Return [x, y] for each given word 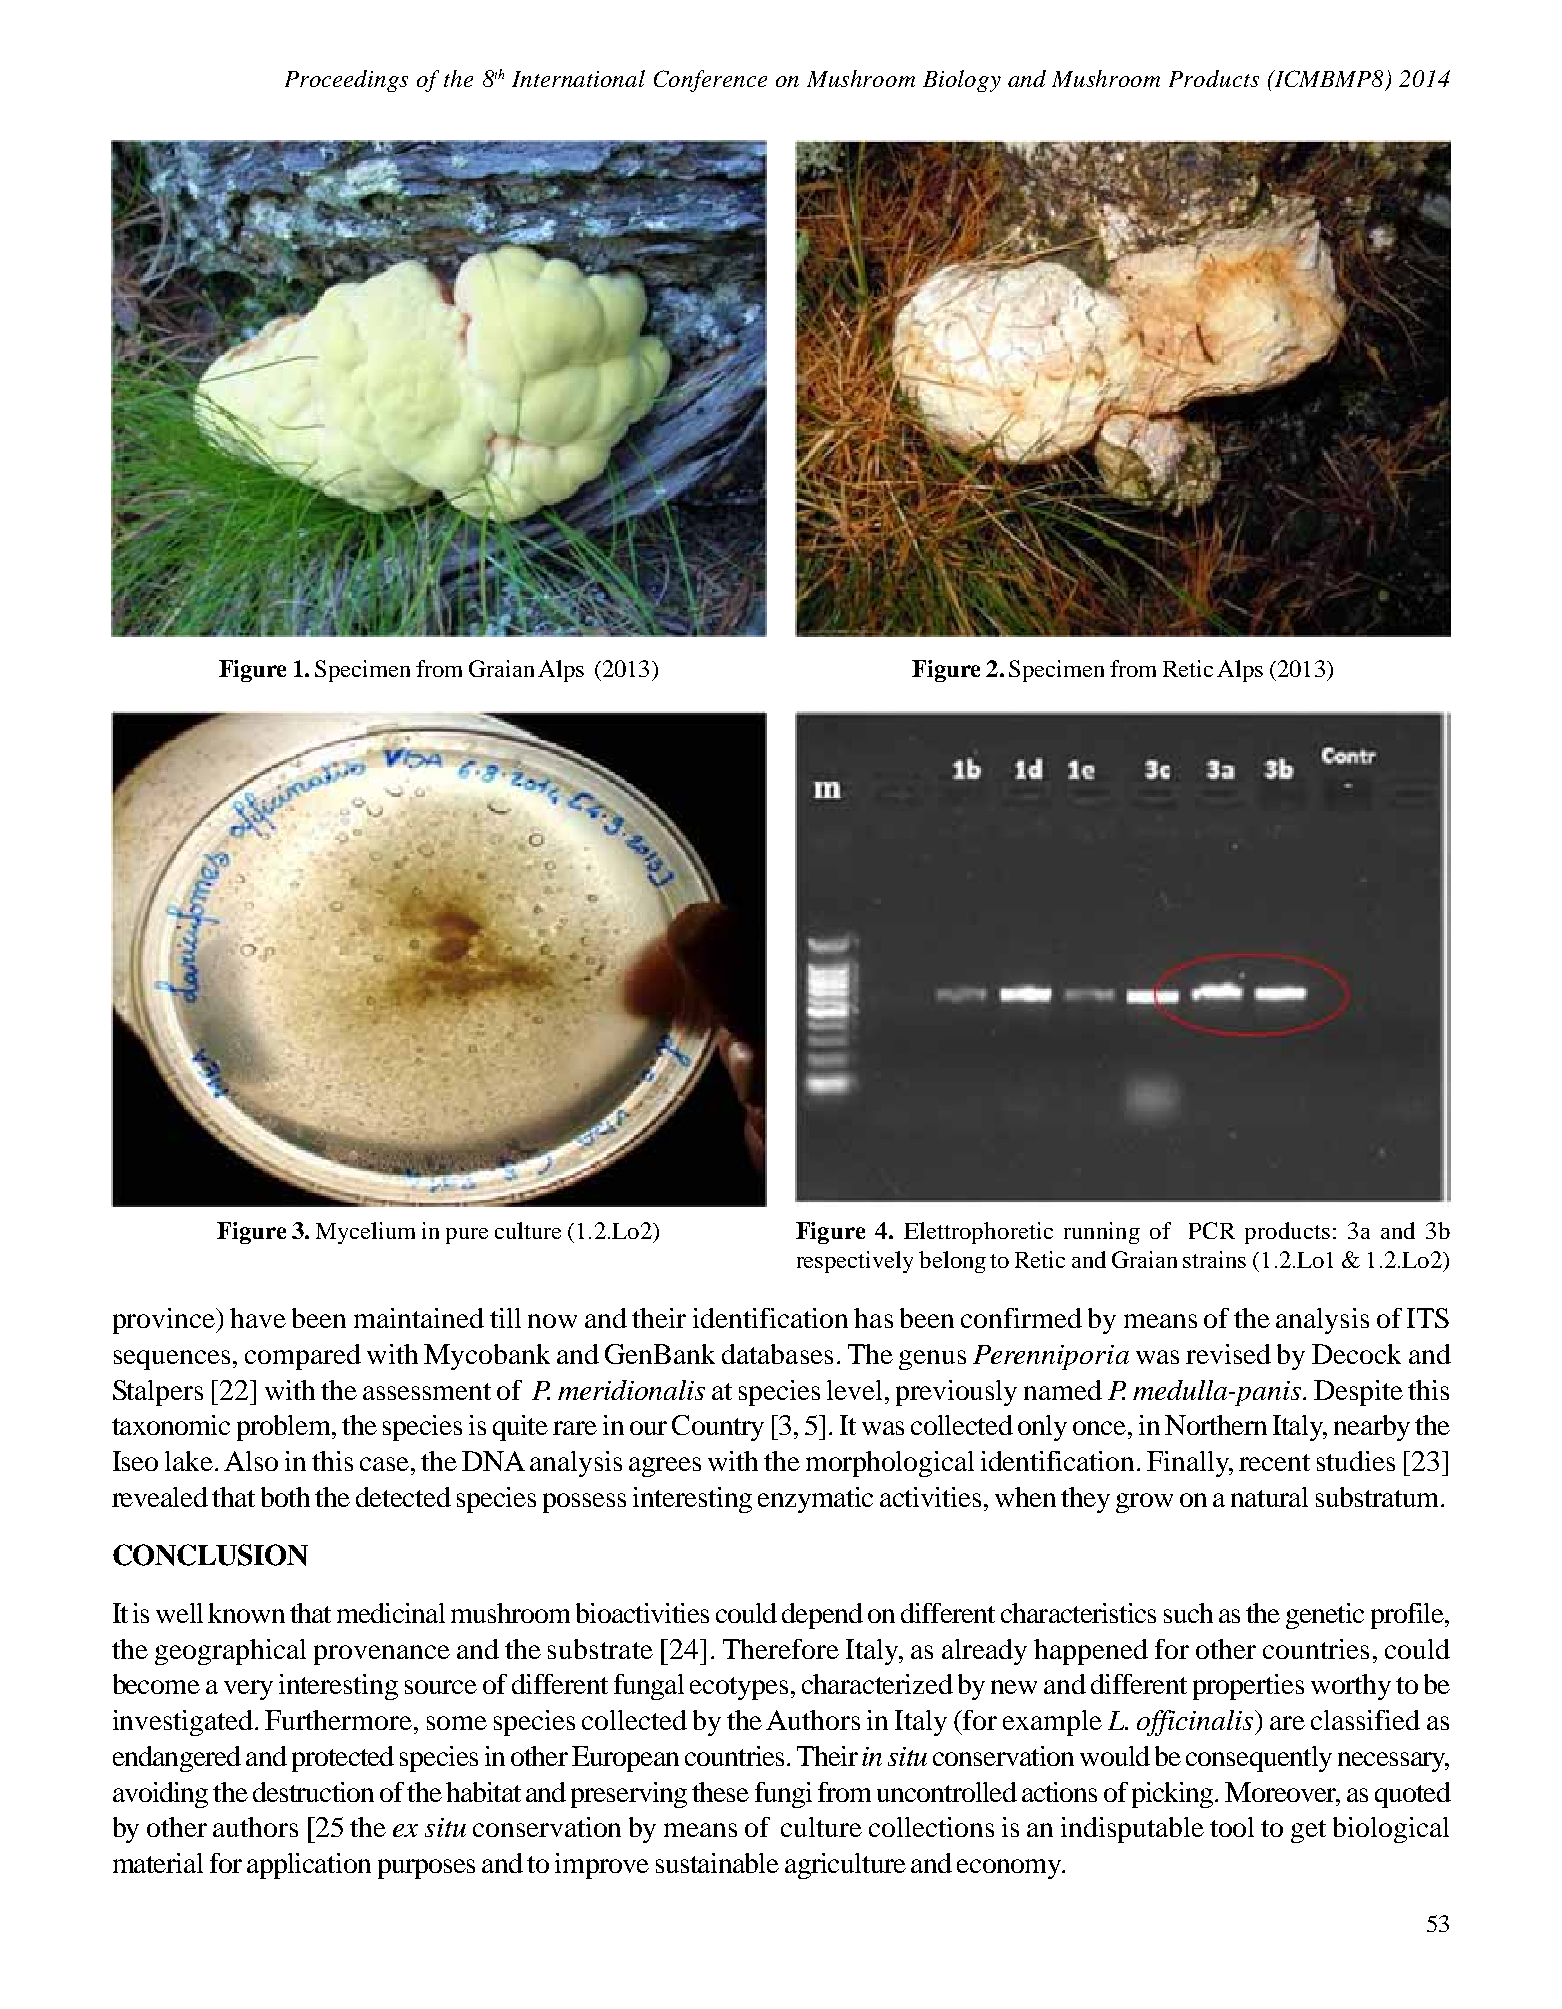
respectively [855, 1262]
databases [777, 1354]
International [578, 78]
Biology [962, 81]
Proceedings [346, 81]
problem [285, 1428]
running [1102, 1233]
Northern [1216, 1425]
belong [952, 1262]
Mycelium [365, 1233]
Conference [710, 81]
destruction [313, 1792]
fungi [783, 1795]
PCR [1212, 1230]
